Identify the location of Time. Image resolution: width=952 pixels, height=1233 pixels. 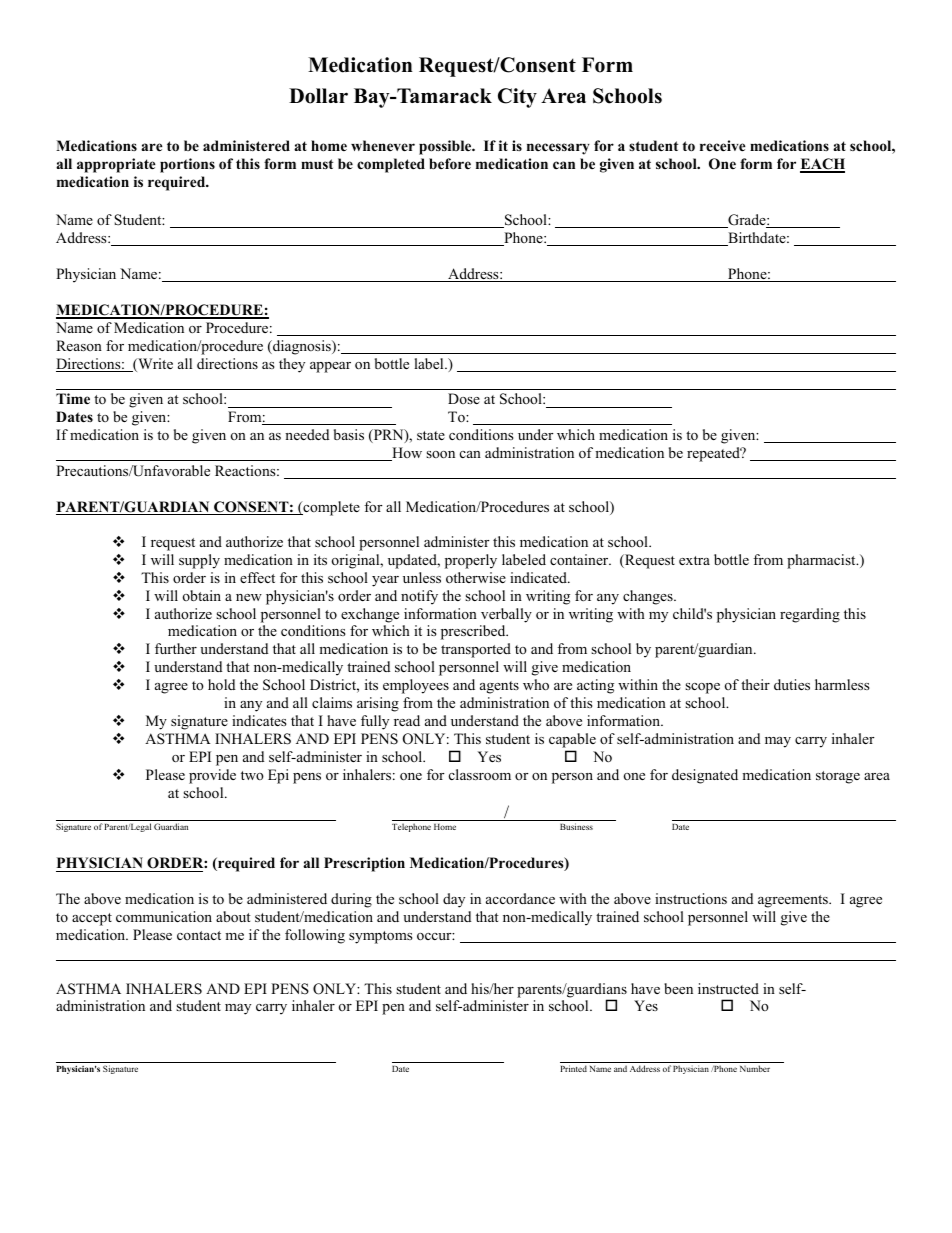
(73, 398).
